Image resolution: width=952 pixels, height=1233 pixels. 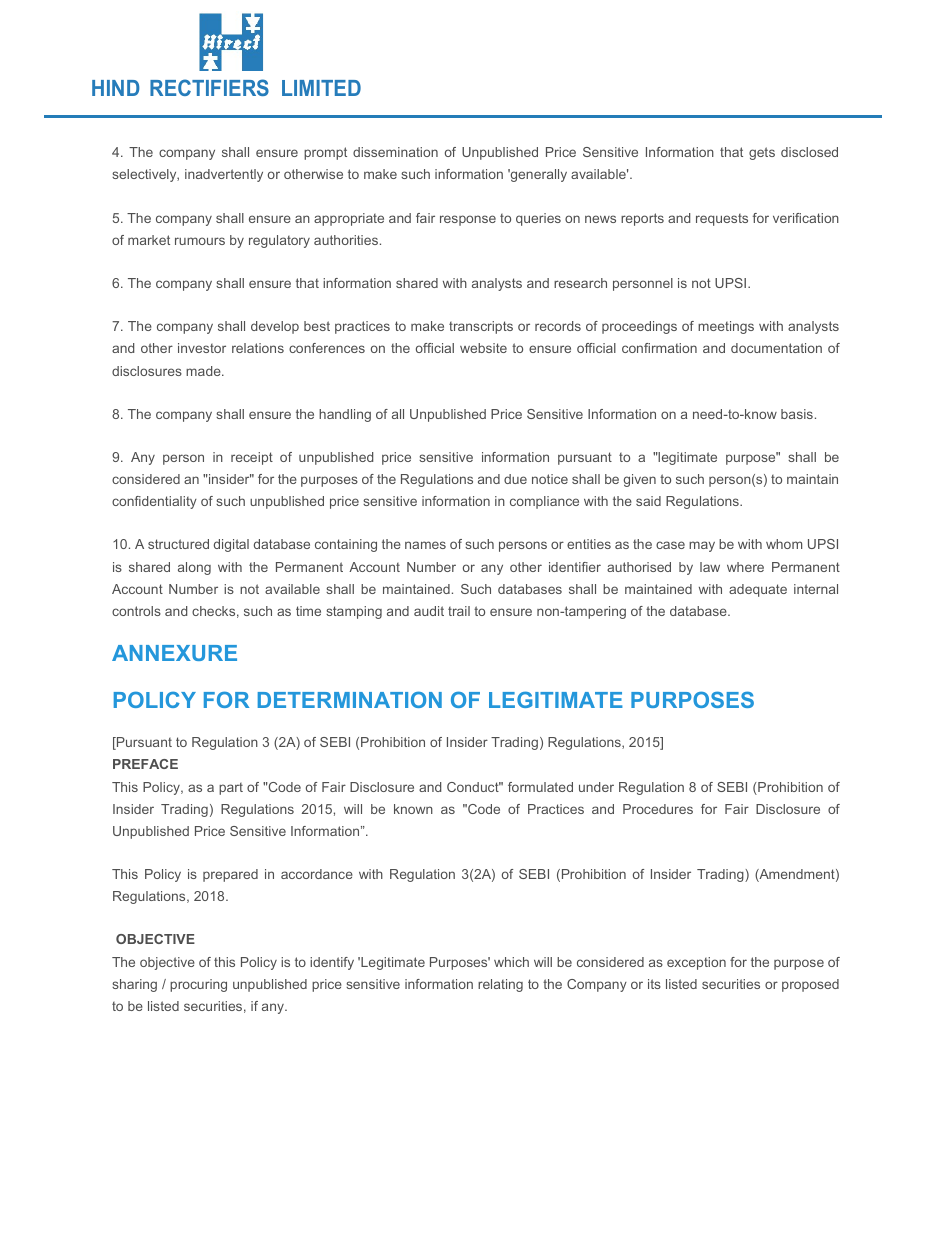 What do you see at coordinates (209, 87) in the page?
I see `RECTIFIERS` at bounding box center [209, 87].
